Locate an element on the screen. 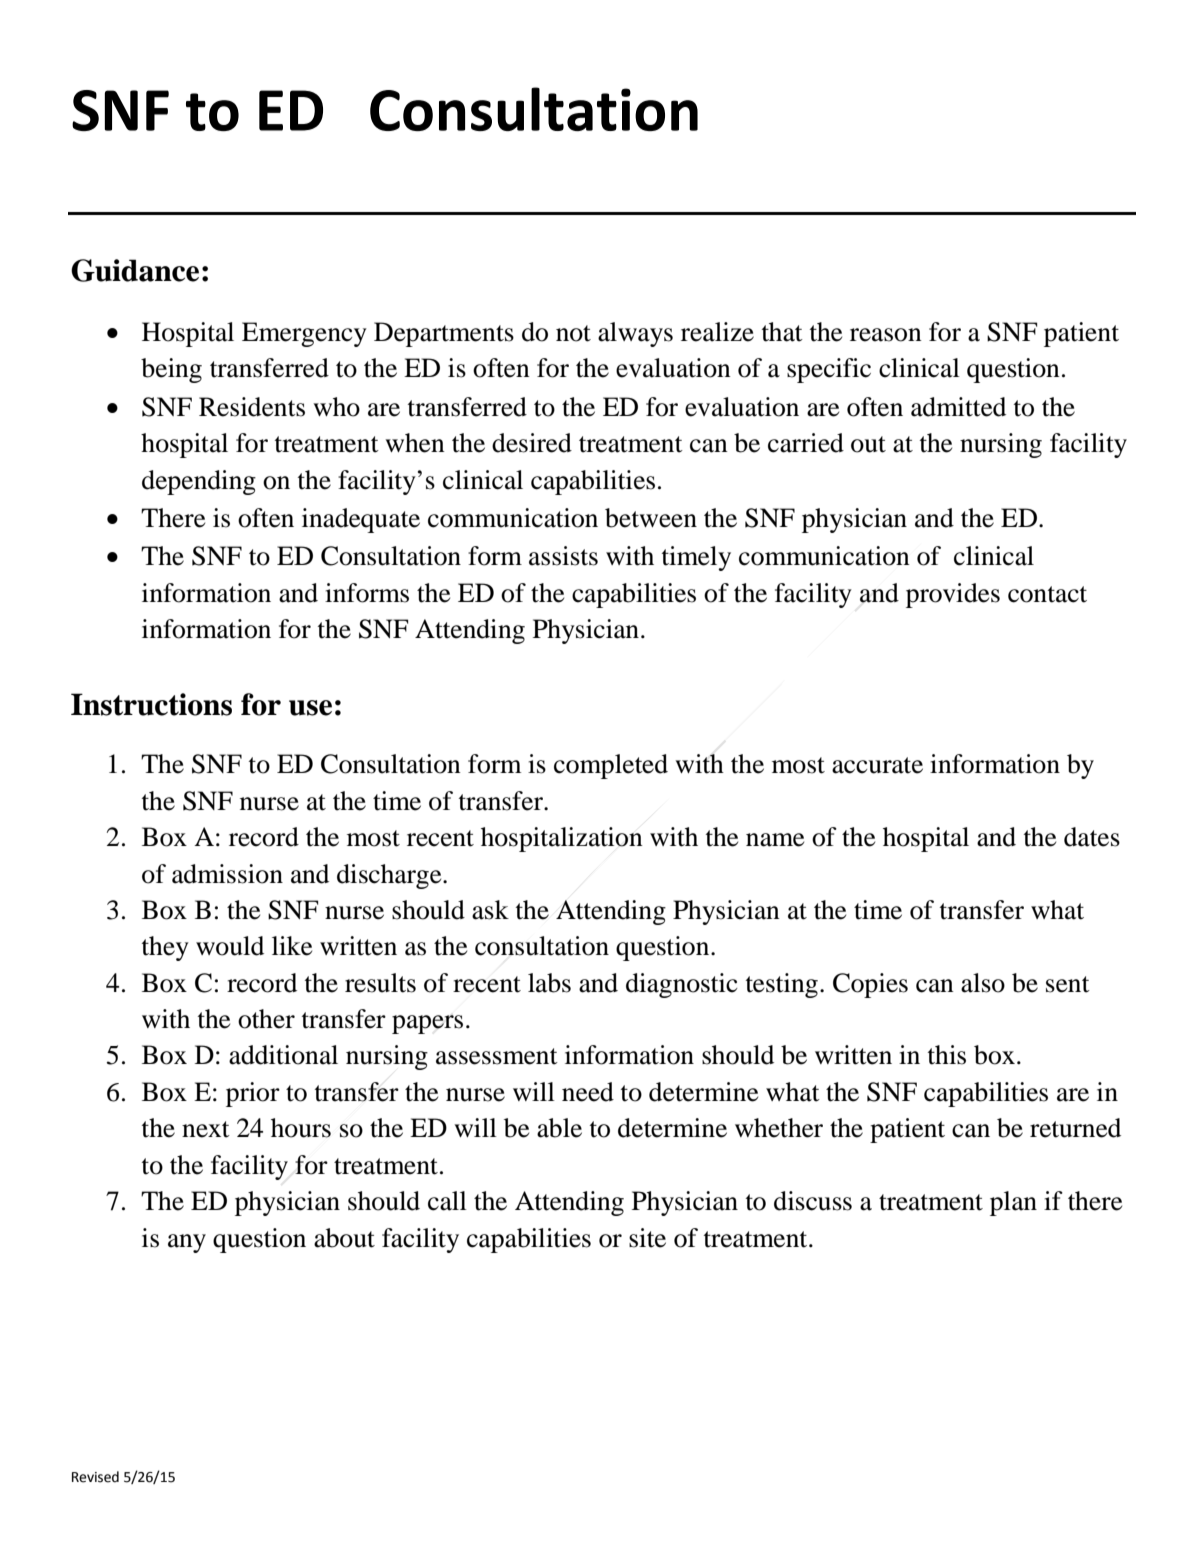  reason is located at coordinates (886, 335).
